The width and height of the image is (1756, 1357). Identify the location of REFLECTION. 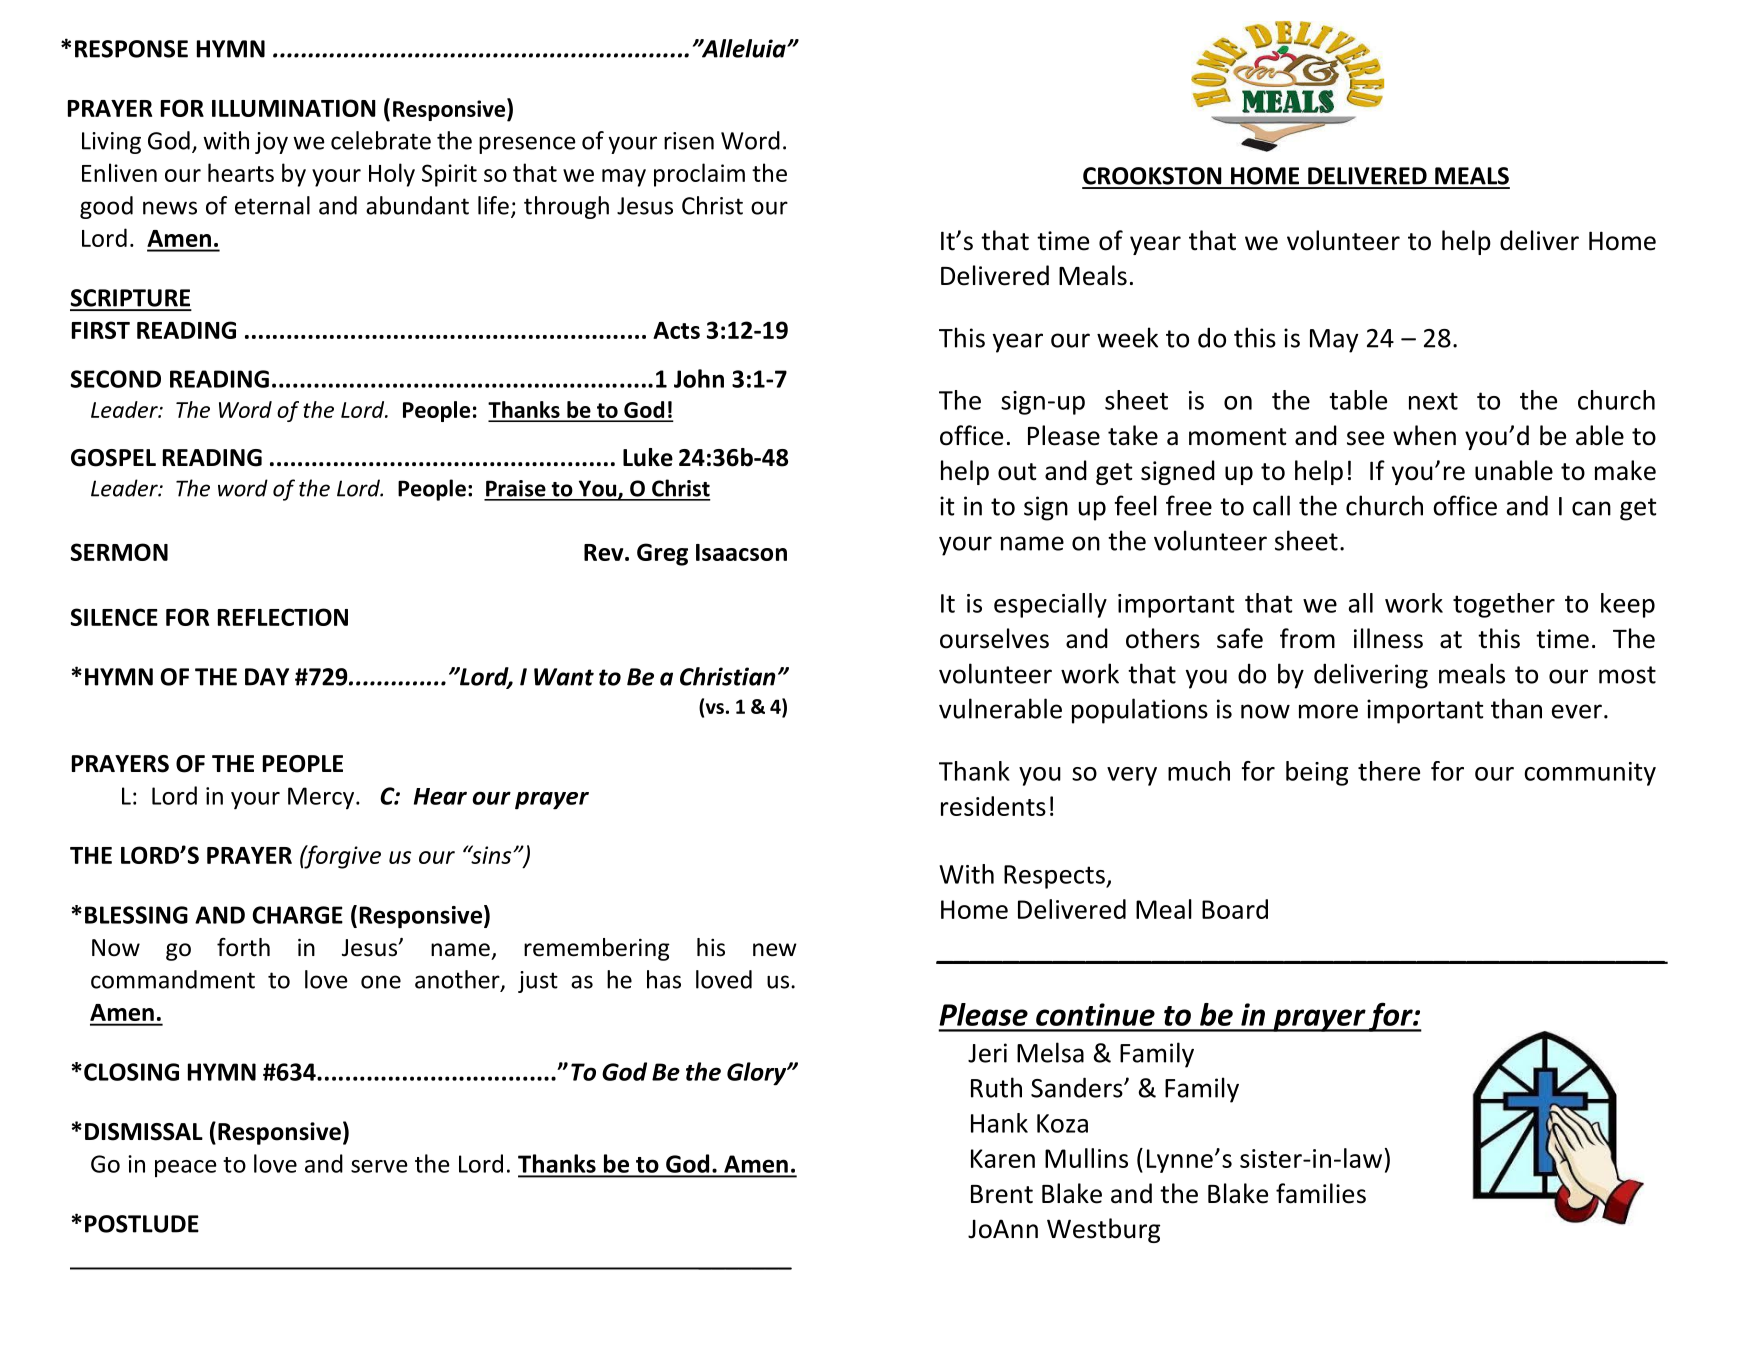
(283, 617).
